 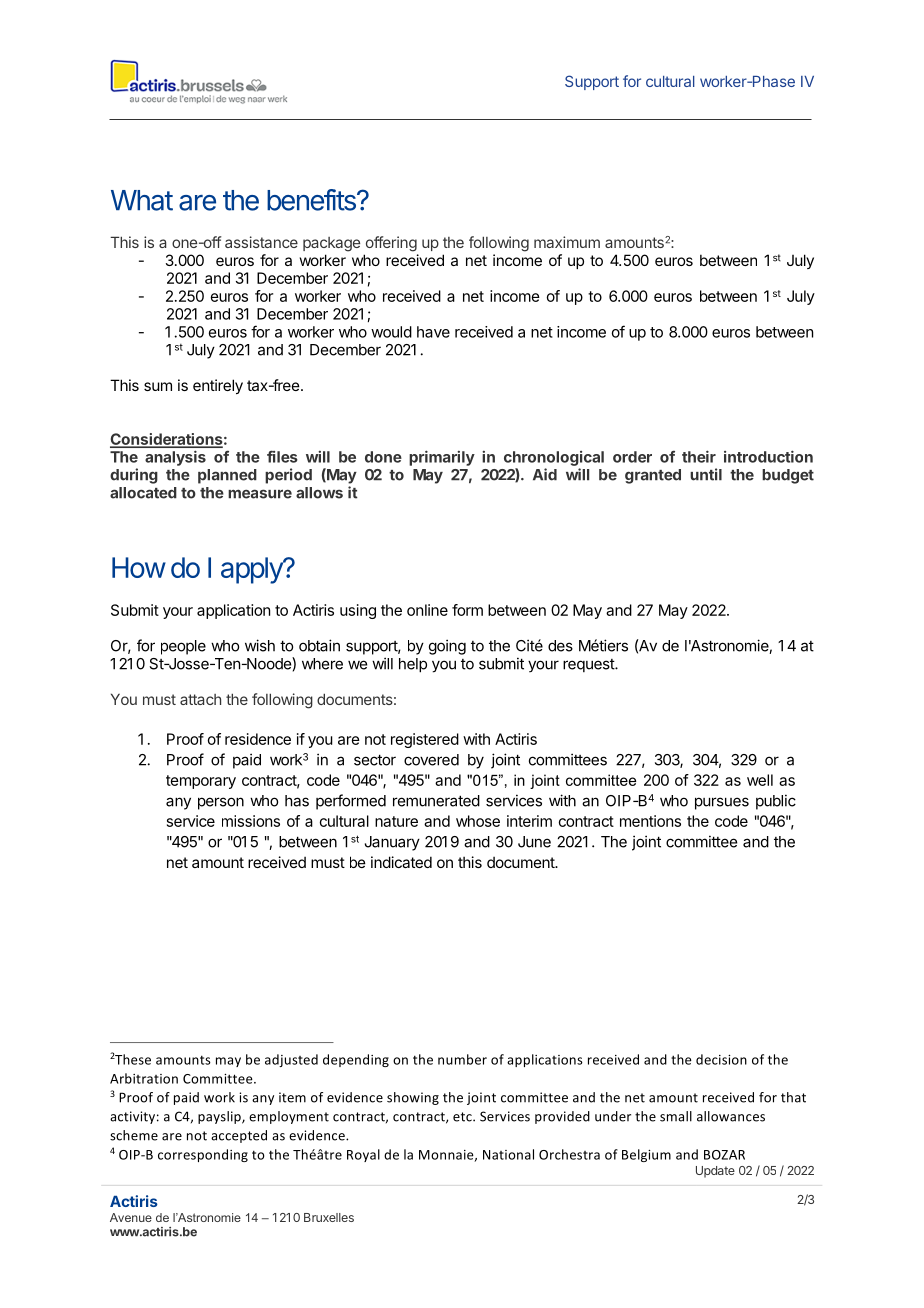 I want to click on number, so click(x=462, y=1059).
